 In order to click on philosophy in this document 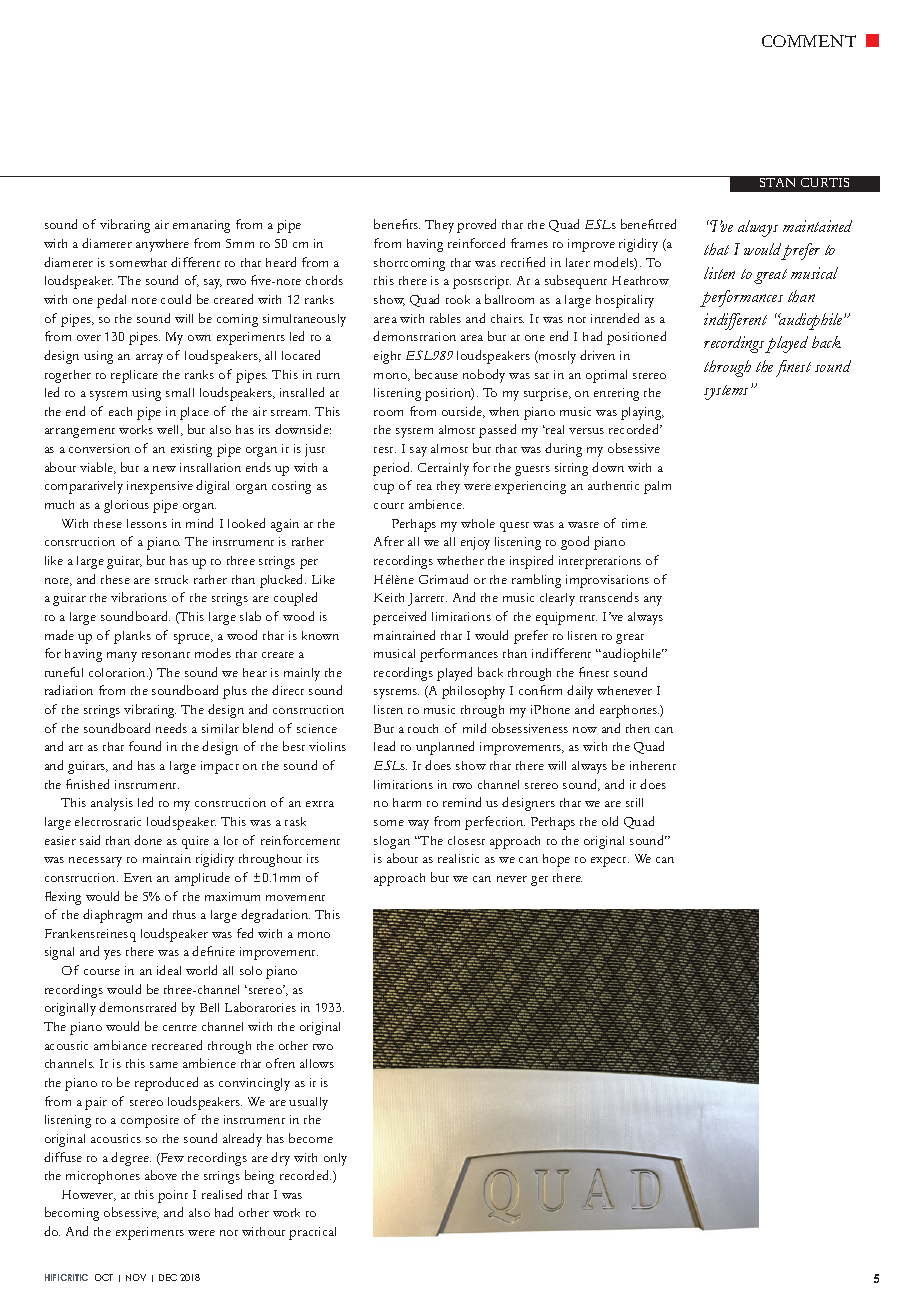, I will do `click(473, 692)`.
